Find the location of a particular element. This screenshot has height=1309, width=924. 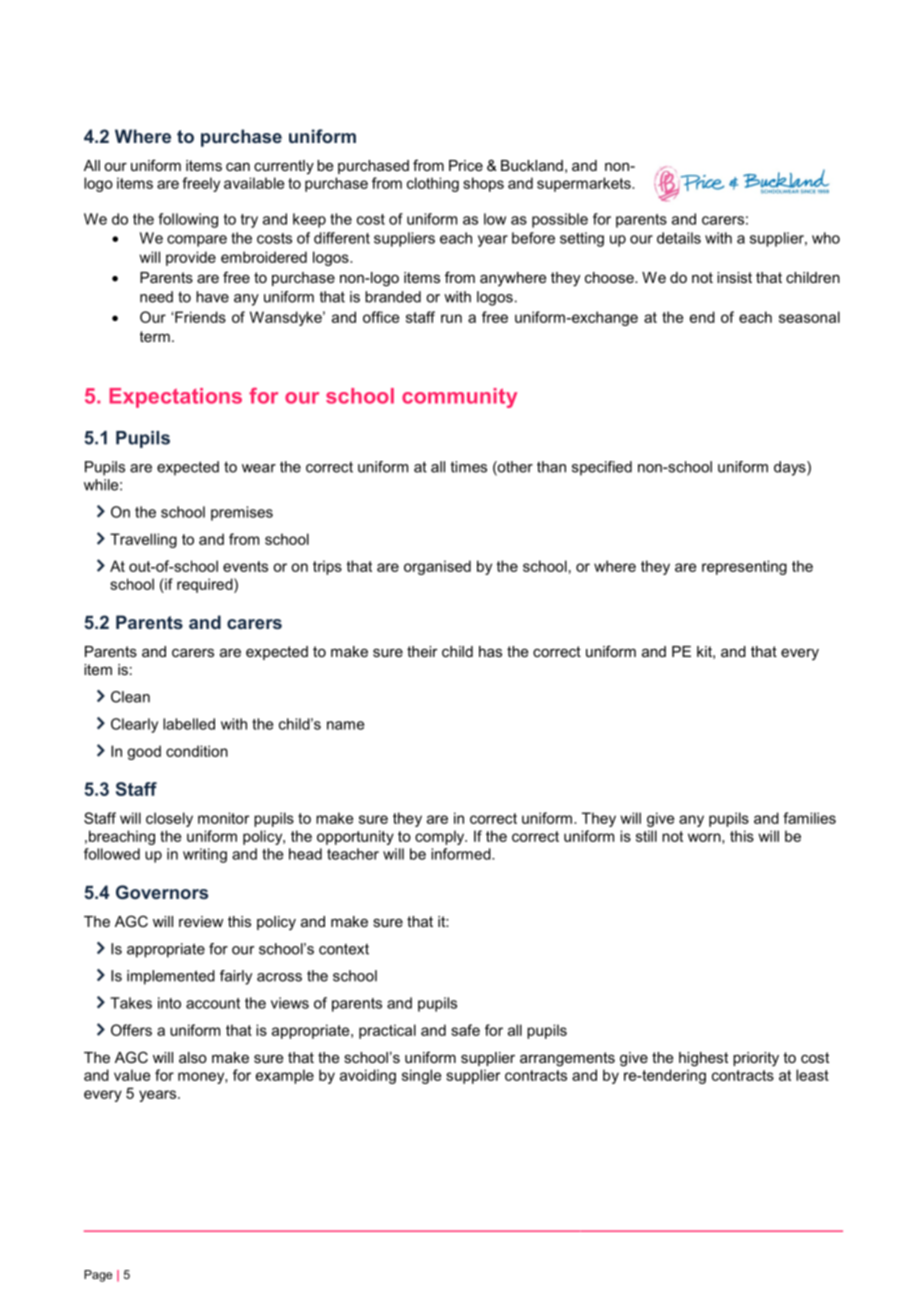

details is located at coordinates (679, 238).
